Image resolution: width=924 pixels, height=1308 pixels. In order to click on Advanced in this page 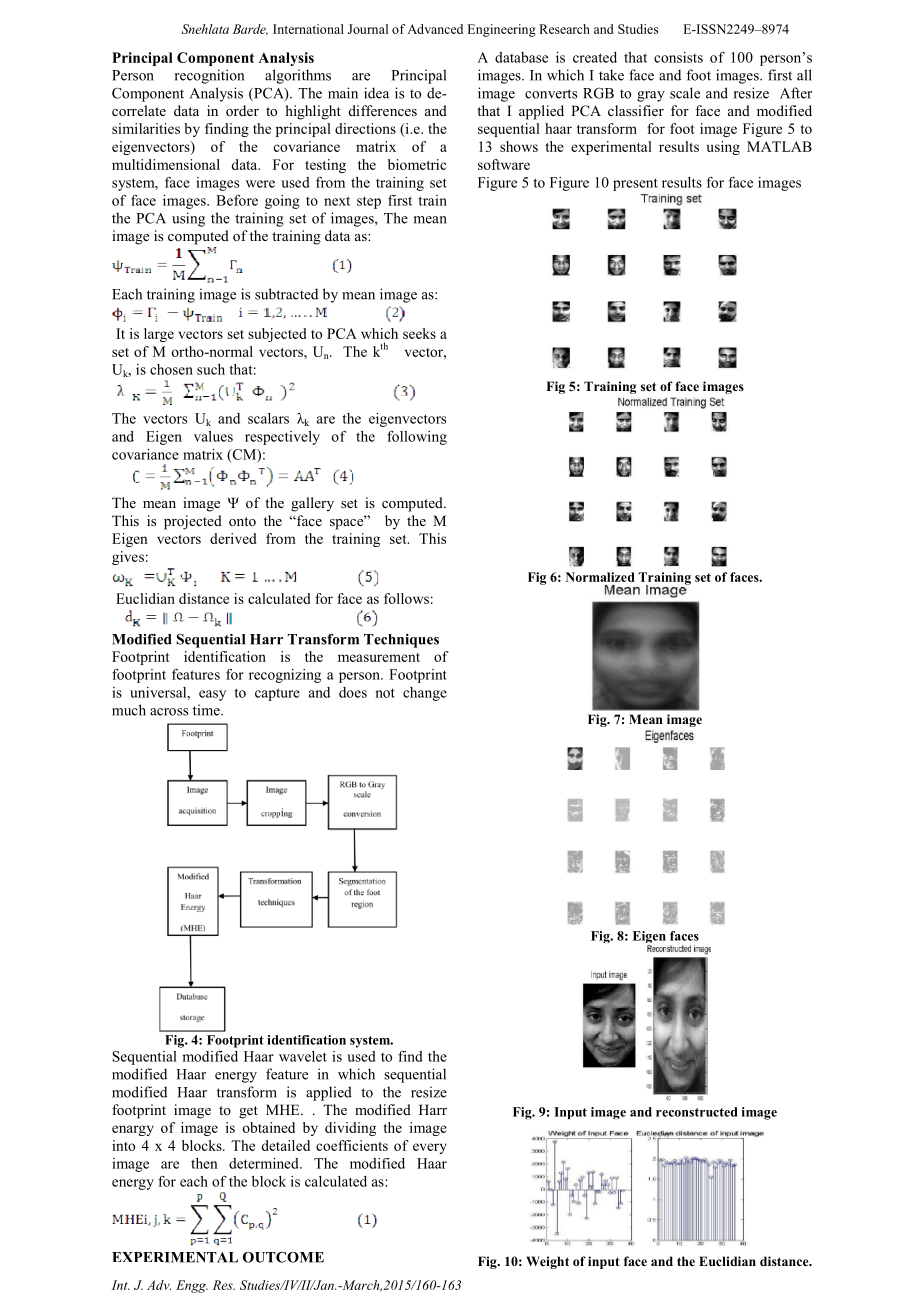, I will do `click(435, 29)`.
